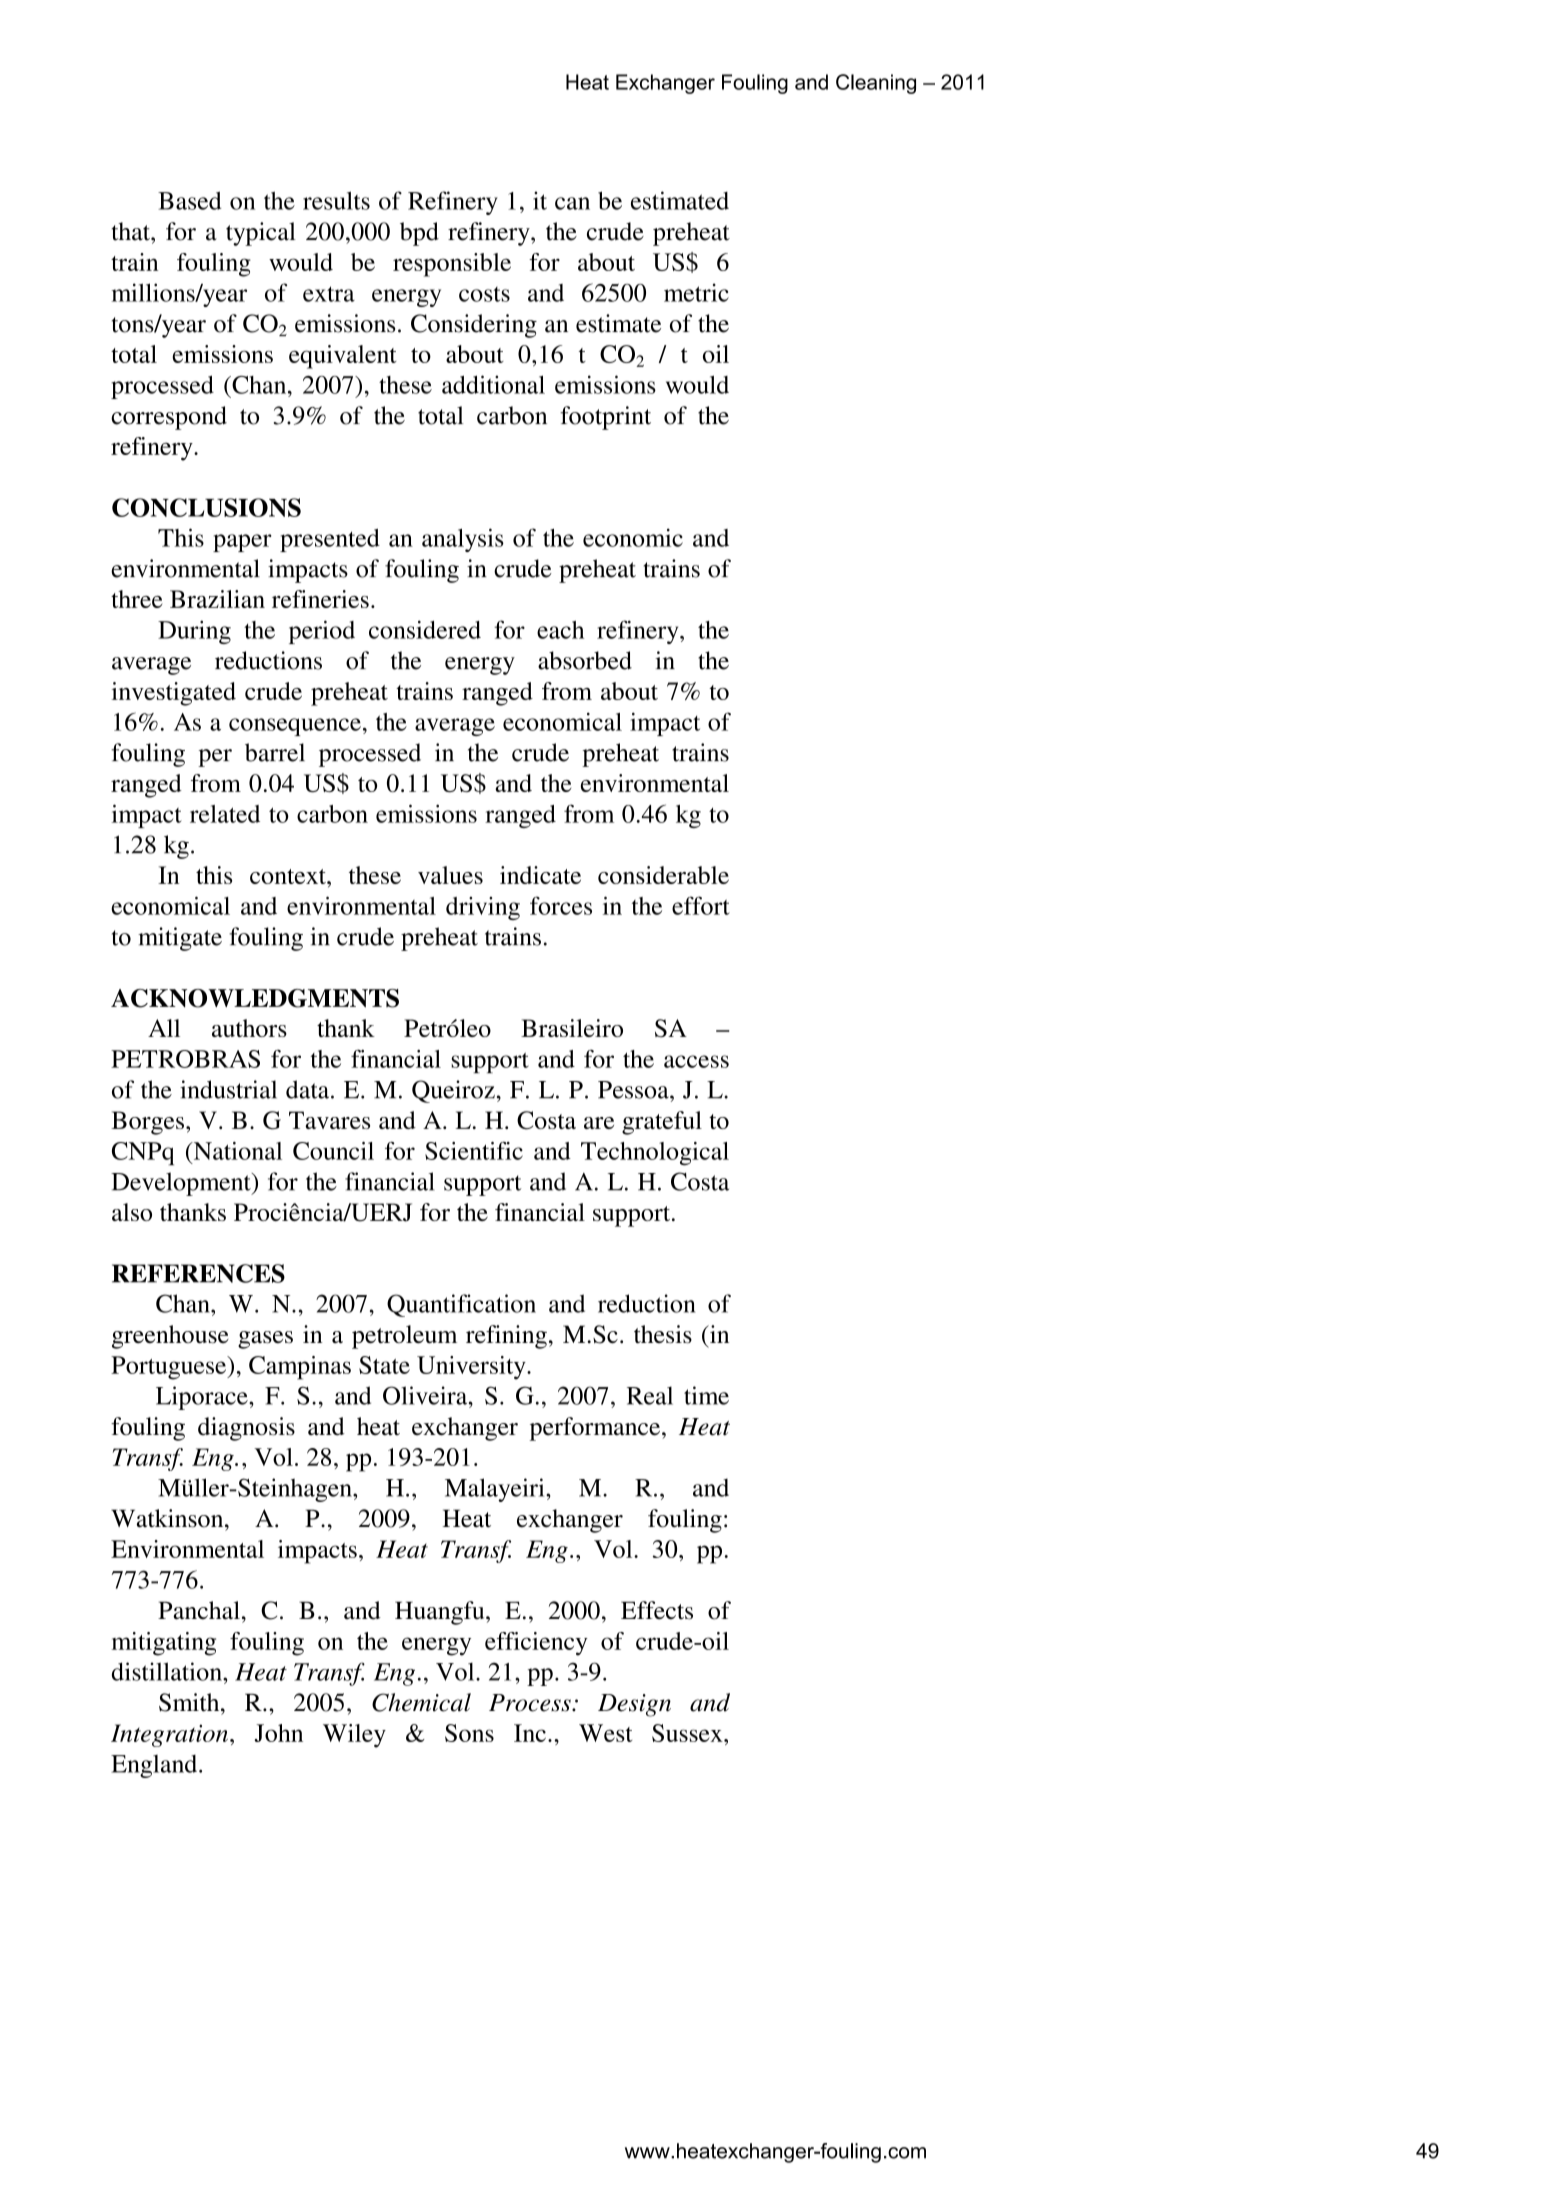 This image has width=1552, height=2196. I want to click on effort, so click(701, 905).
